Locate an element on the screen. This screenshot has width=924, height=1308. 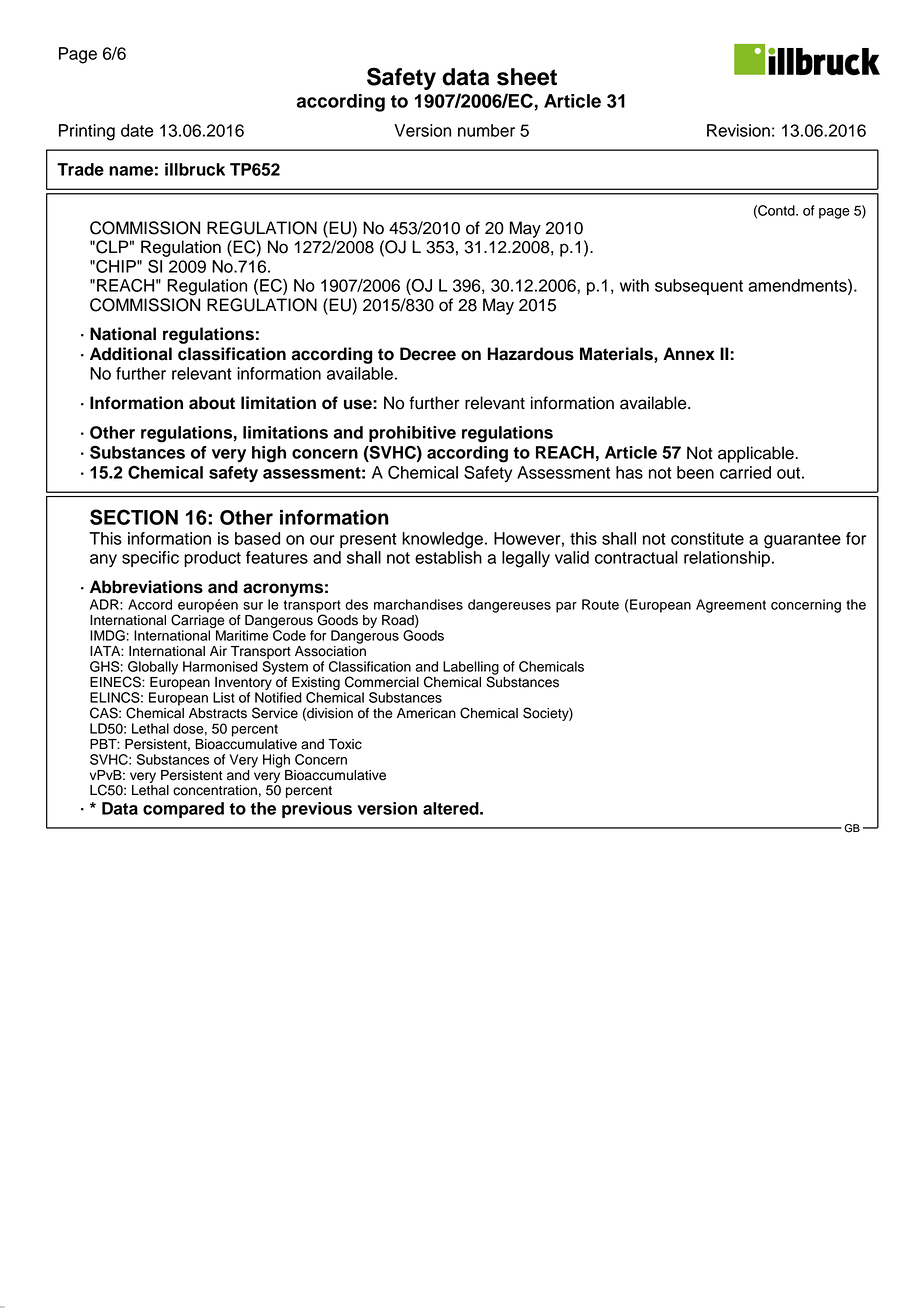
Revision is located at coordinates (738, 130).
